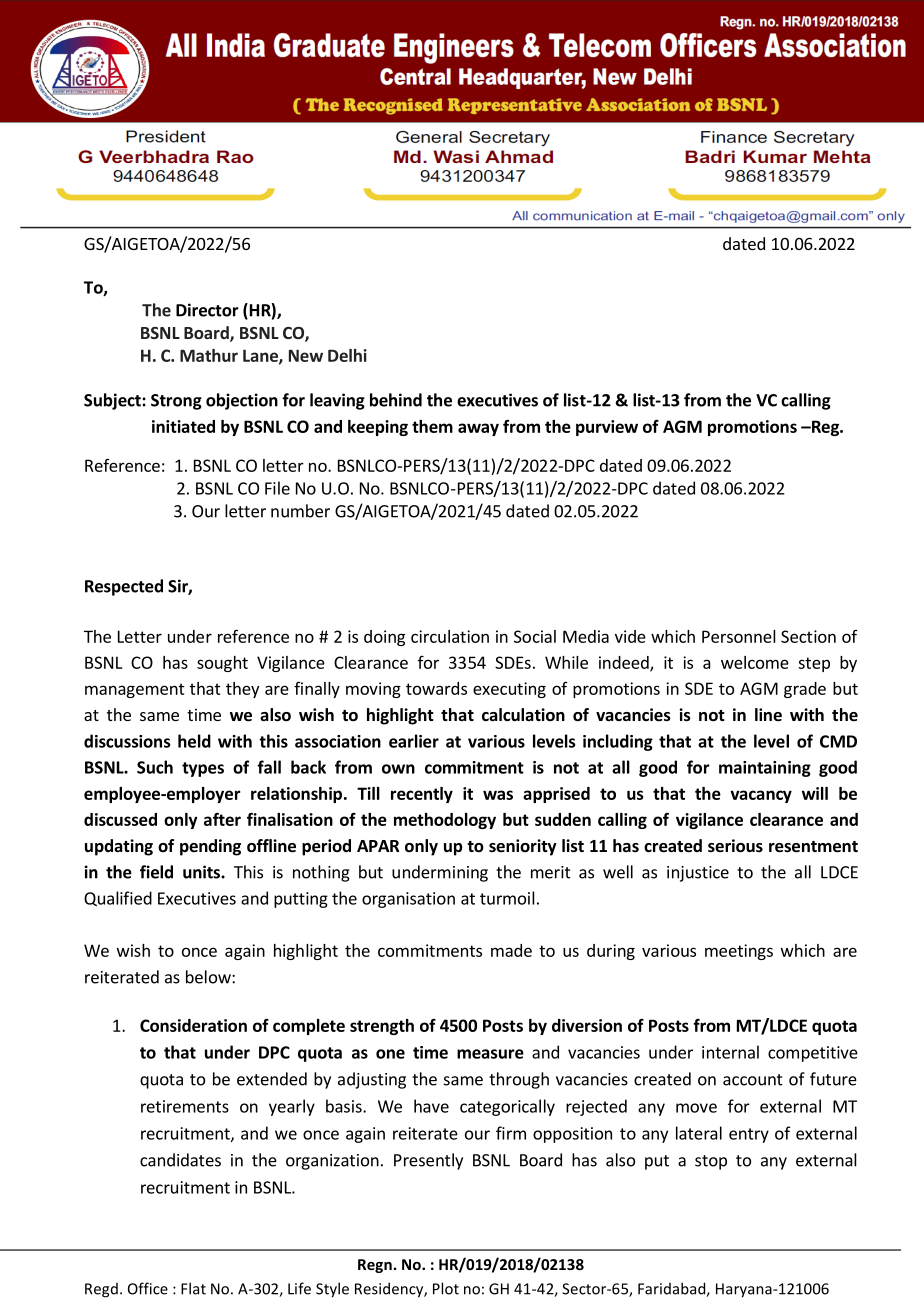 This screenshot has width=924, height=1308. What do you see at coordinates (222, 819) in the screenshot?
I see `after` at bounding box center [222, 819].
